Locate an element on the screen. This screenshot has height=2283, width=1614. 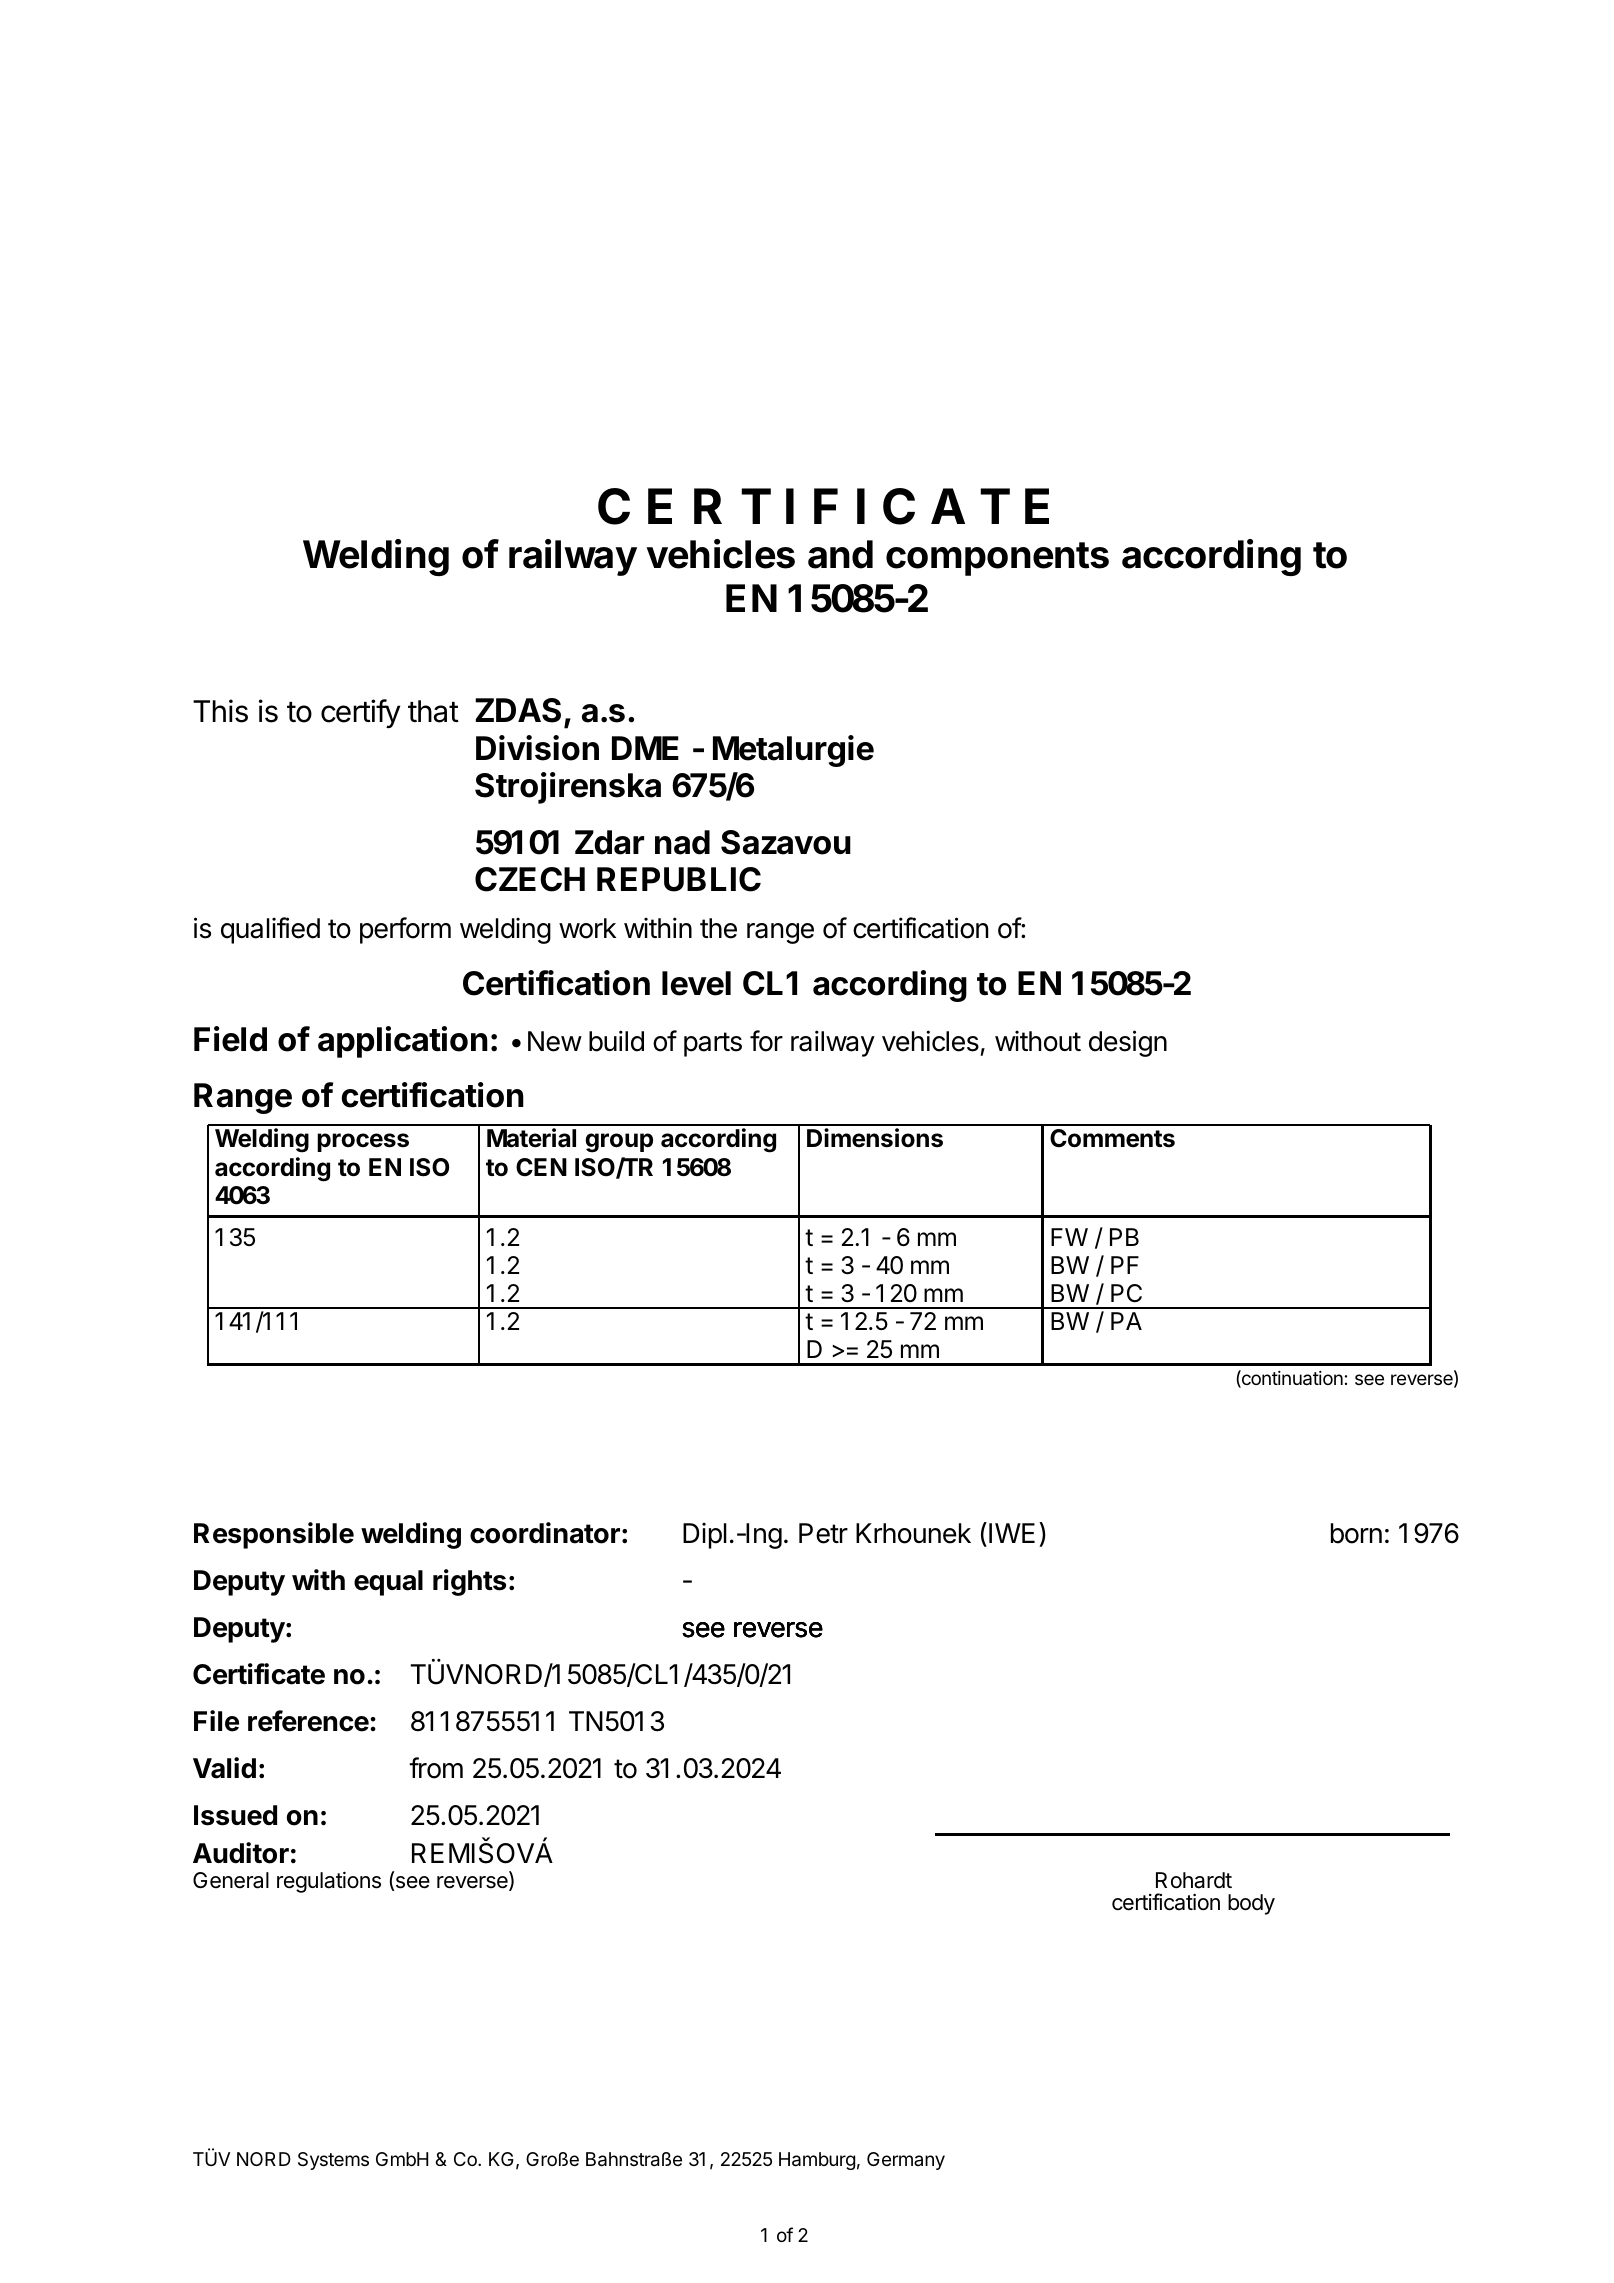
Petr is located at coordinates (823, 1533).
